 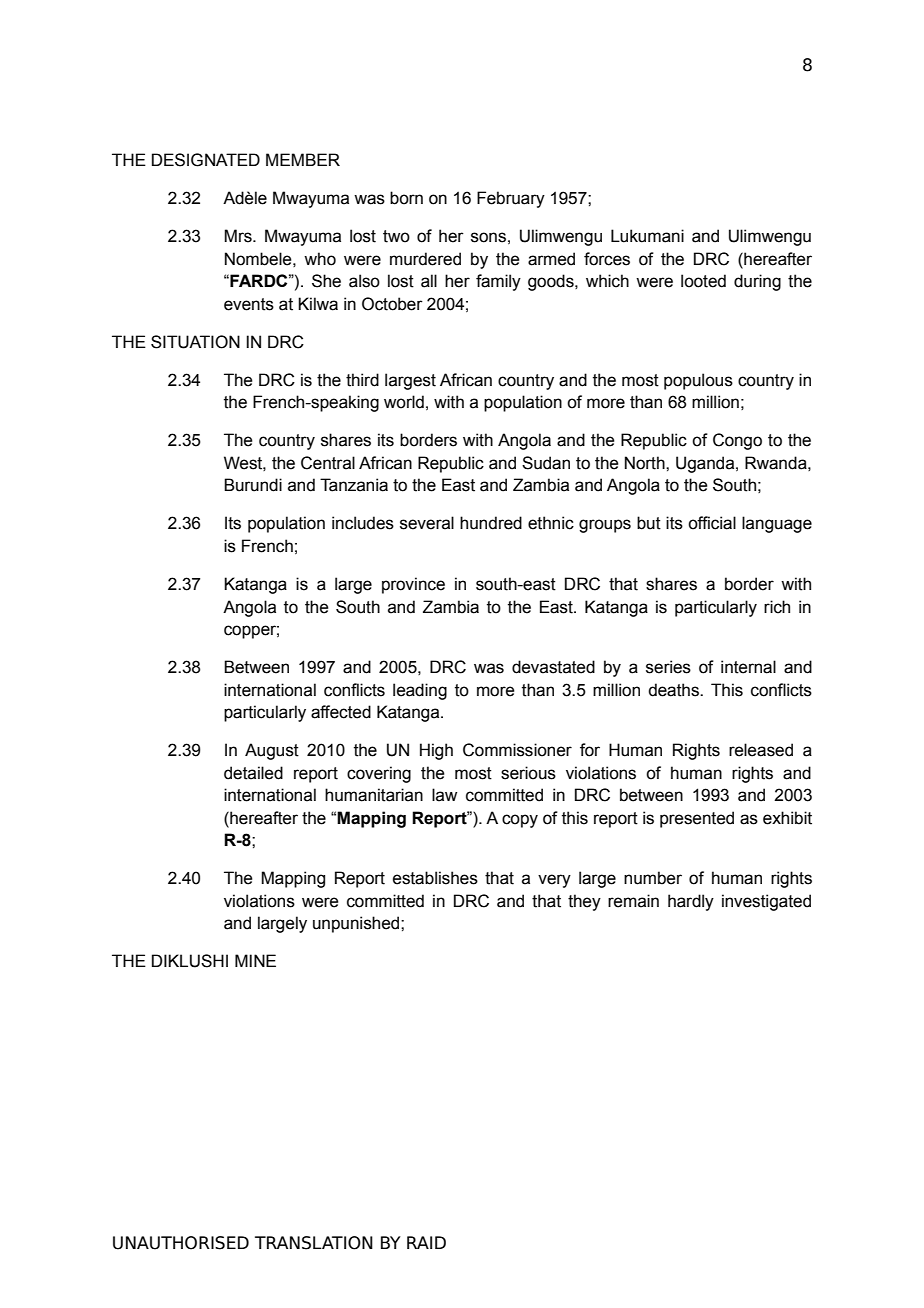 I want to click on establishes, so click(x=435, y=878).
